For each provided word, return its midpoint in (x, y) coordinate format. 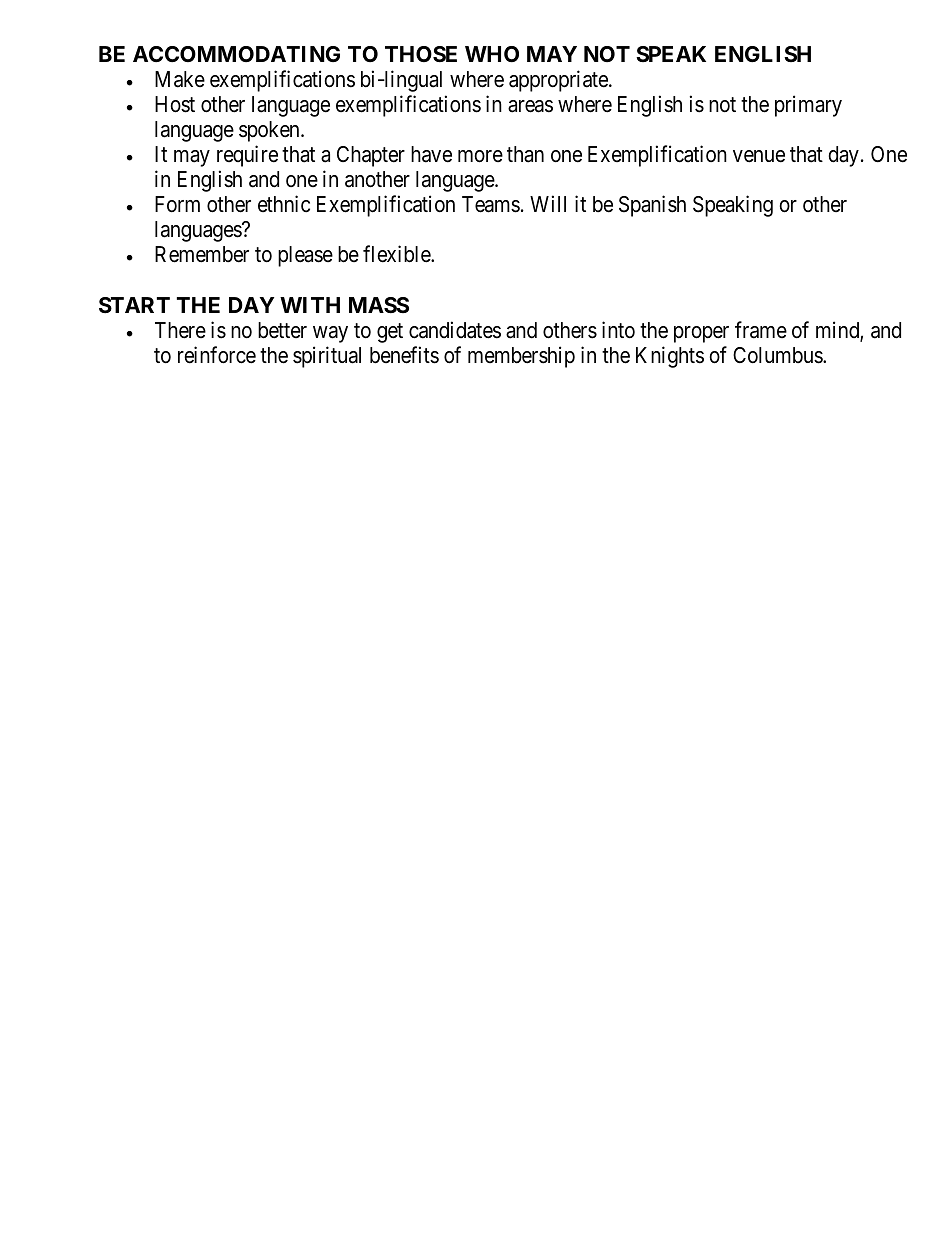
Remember (202, 254)
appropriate (559, 81)
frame (761, 330)
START (134, 305)
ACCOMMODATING (236, 54)
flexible (397, 254)
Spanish (652, 206)
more (480, 156)
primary (808, 106)
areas (530, 106)
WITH (310, 305)
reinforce (217, 355)
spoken (270, 131)
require (247, 156)
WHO (492, 54)
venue (759, 156)
